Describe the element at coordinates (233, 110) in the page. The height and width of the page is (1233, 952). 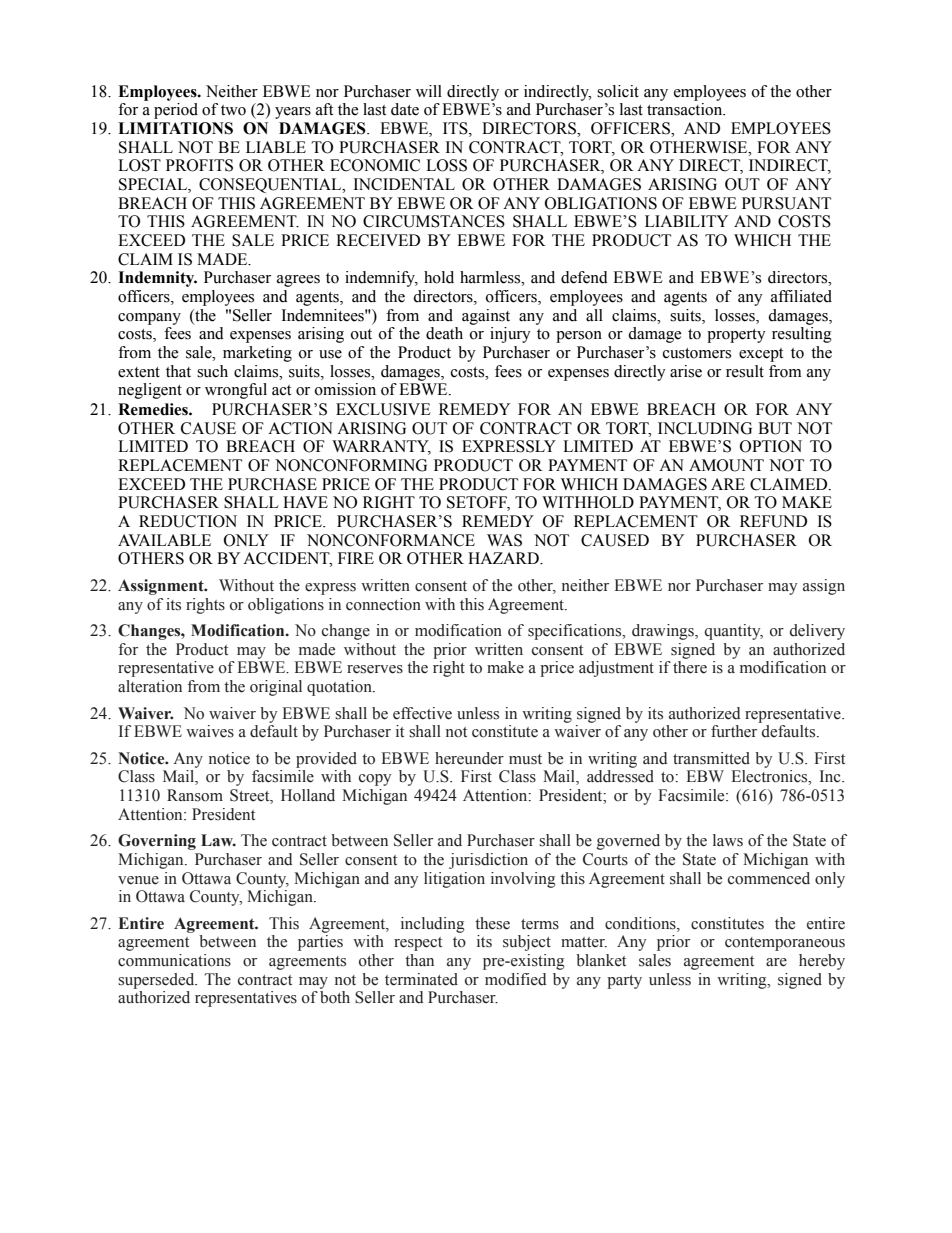
I see `two` at that location.
